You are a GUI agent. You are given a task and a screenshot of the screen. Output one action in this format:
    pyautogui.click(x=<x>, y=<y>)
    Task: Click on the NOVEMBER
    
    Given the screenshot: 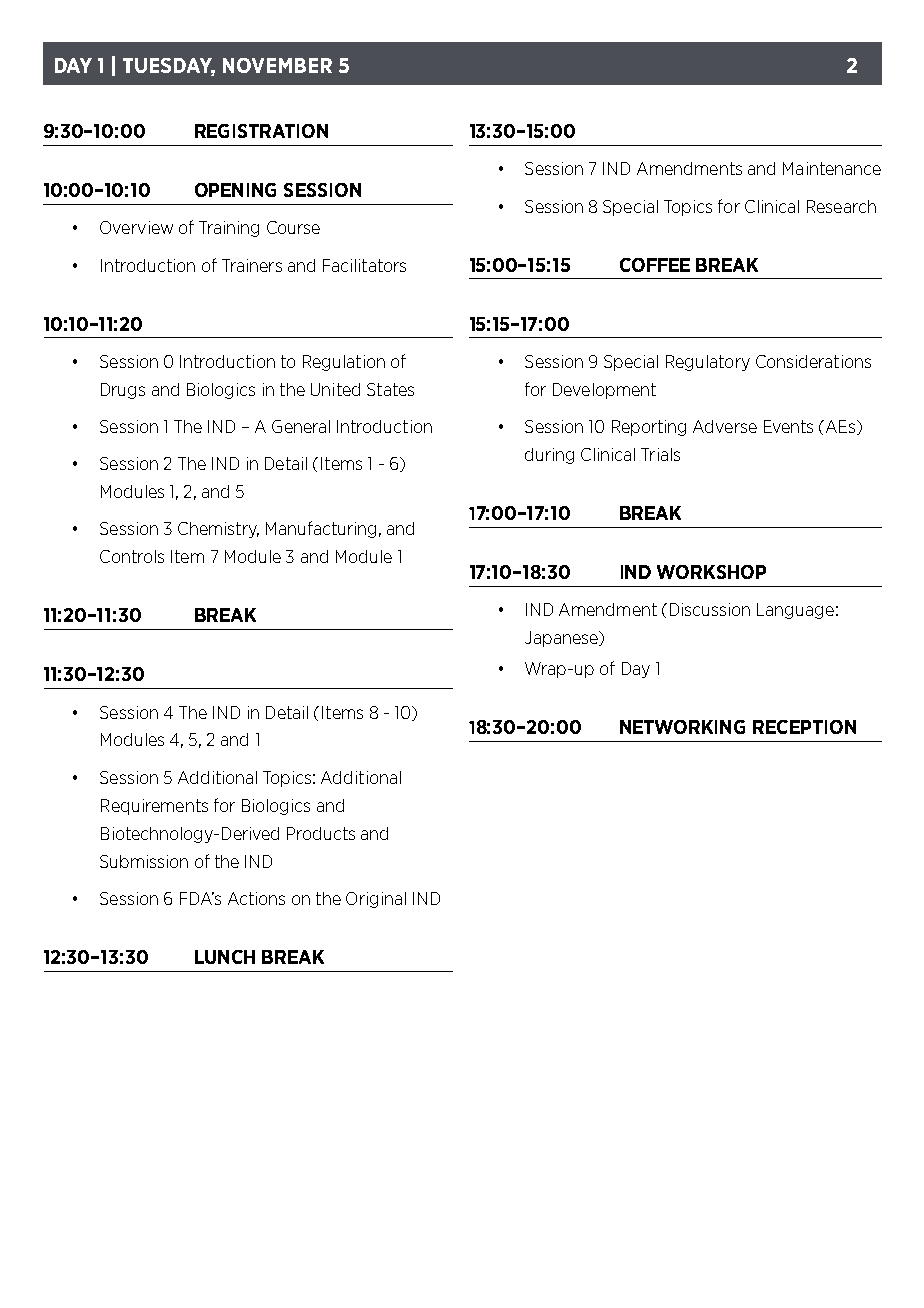 What is the action you would take?
    pyautogui.click(x=277, y=65)
